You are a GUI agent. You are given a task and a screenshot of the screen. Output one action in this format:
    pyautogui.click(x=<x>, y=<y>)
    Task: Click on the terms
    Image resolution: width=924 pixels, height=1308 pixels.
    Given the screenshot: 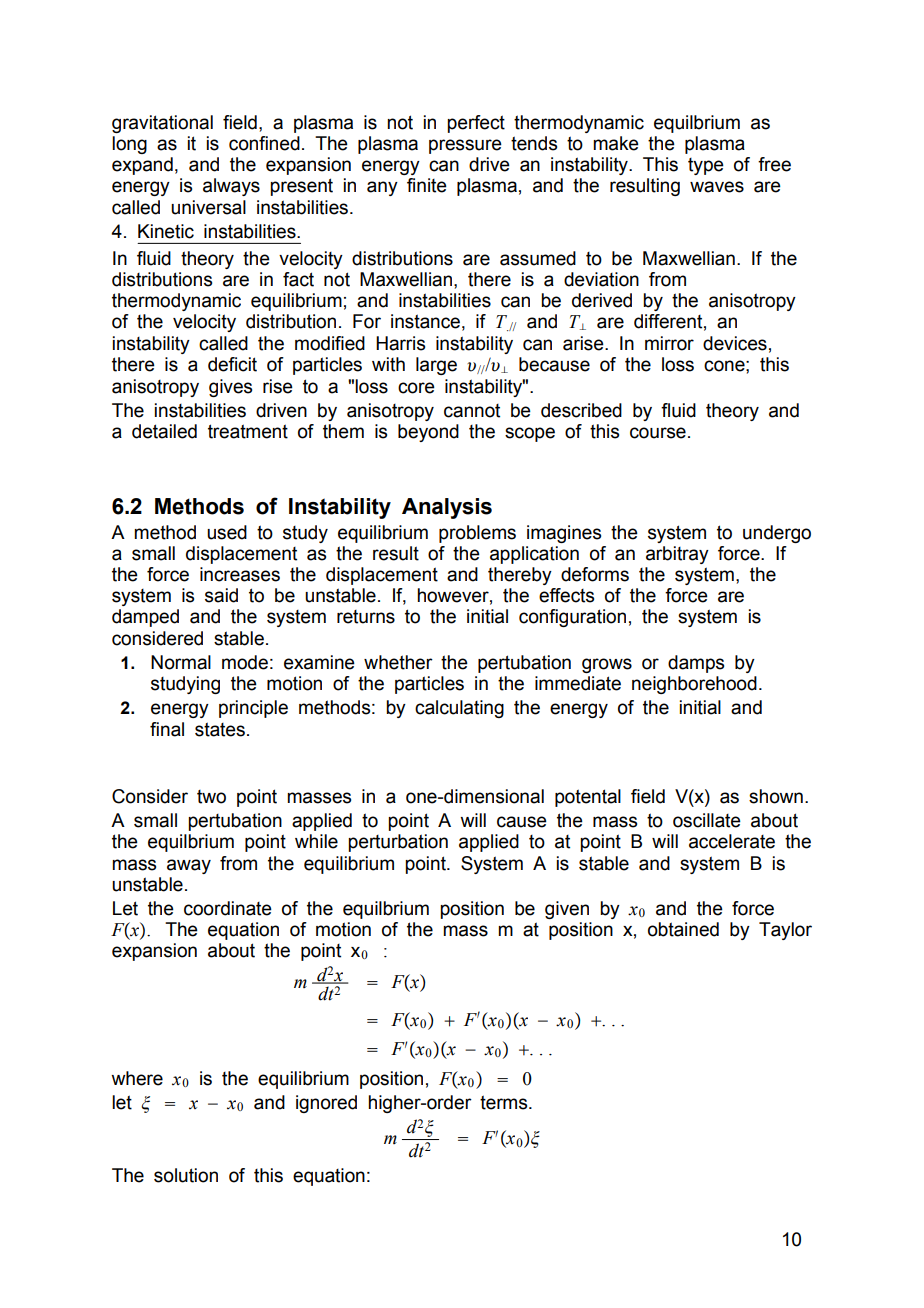 What is the action you would take?
    pyautogui.click(x=505, y=1102)
